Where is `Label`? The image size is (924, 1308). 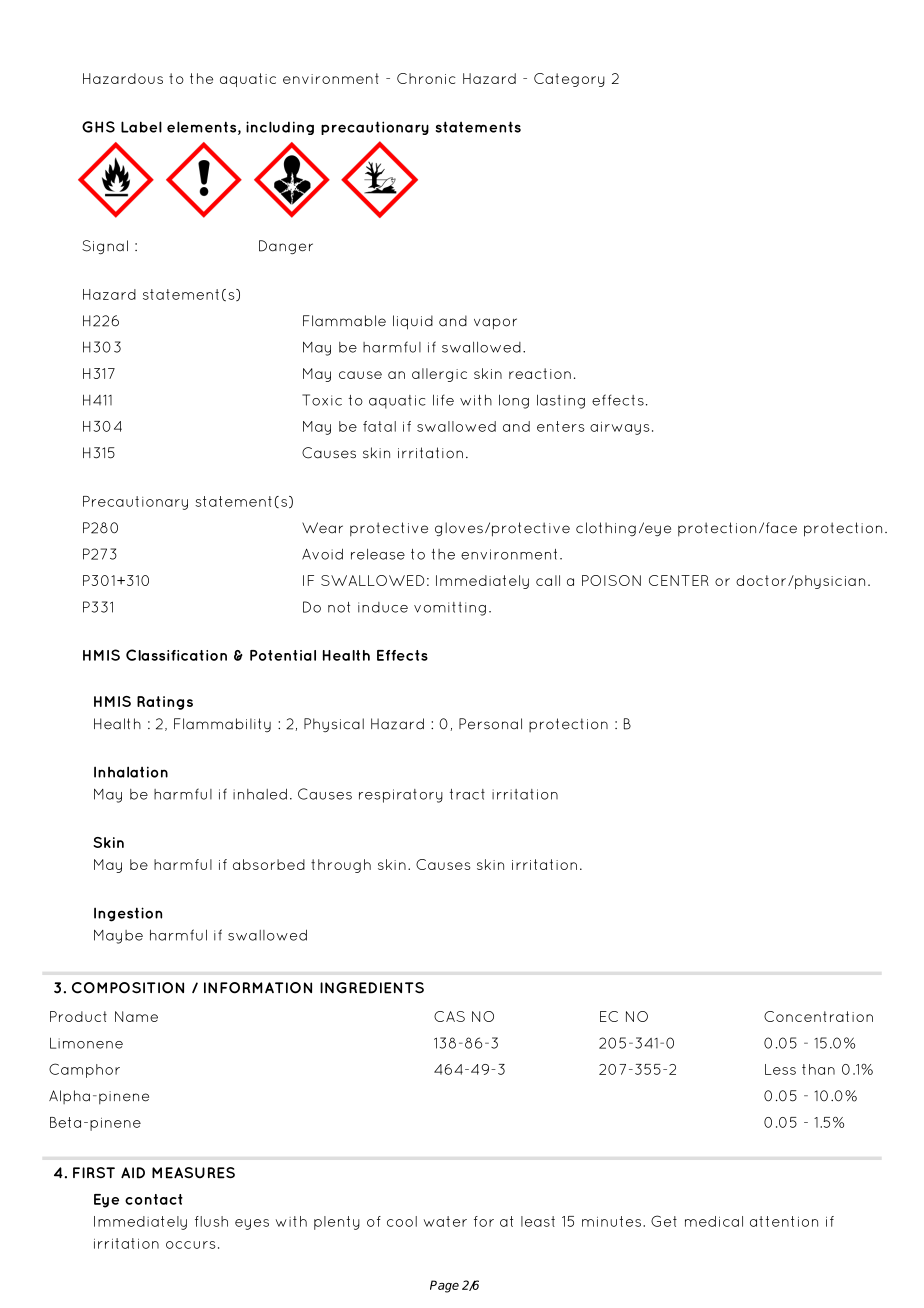 Label is located at coordinates (141, 127).
